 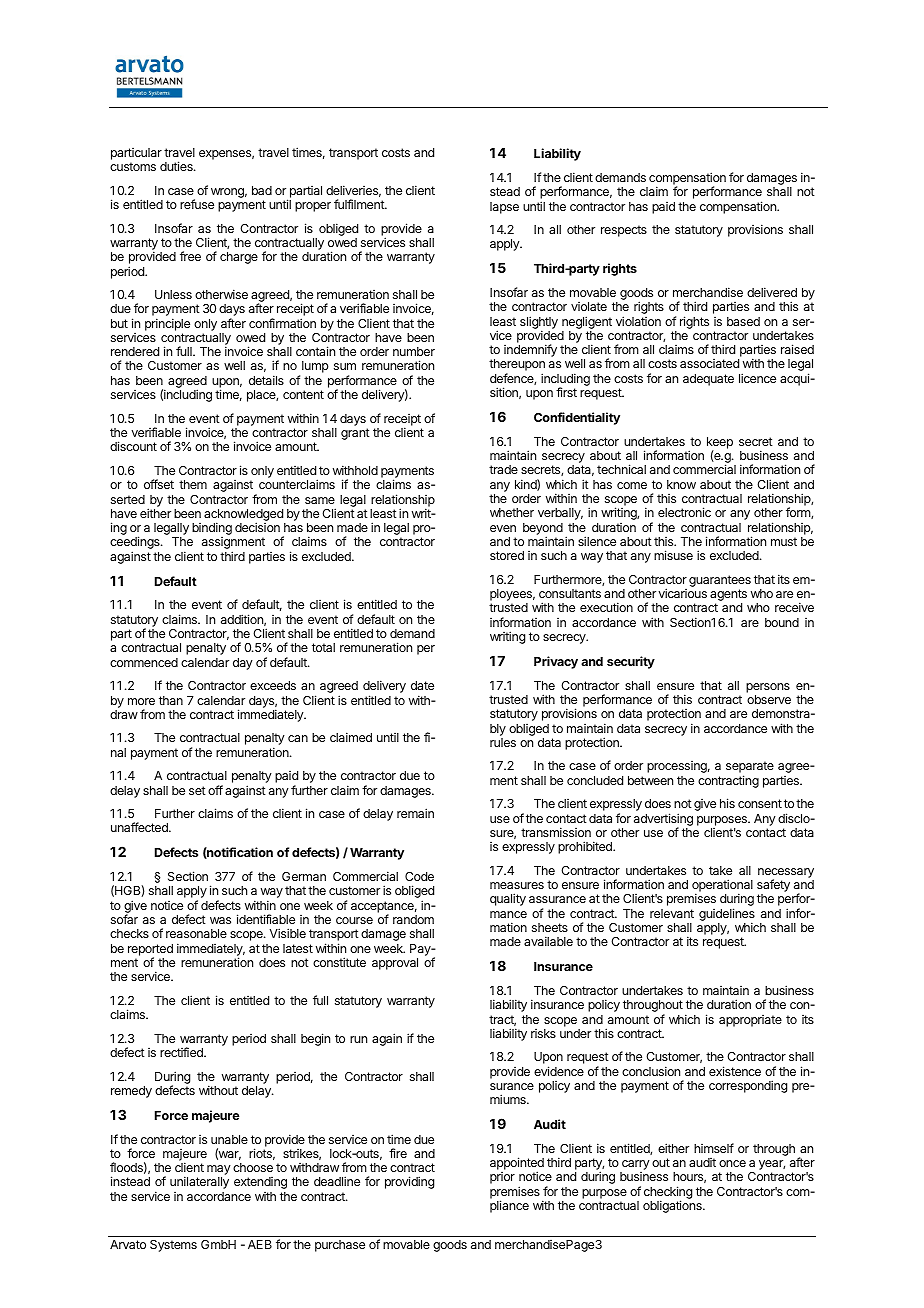 What do you see at coordinates (171, 700) in the screenshot?
I see `than` at bounding box center [171, 700].
